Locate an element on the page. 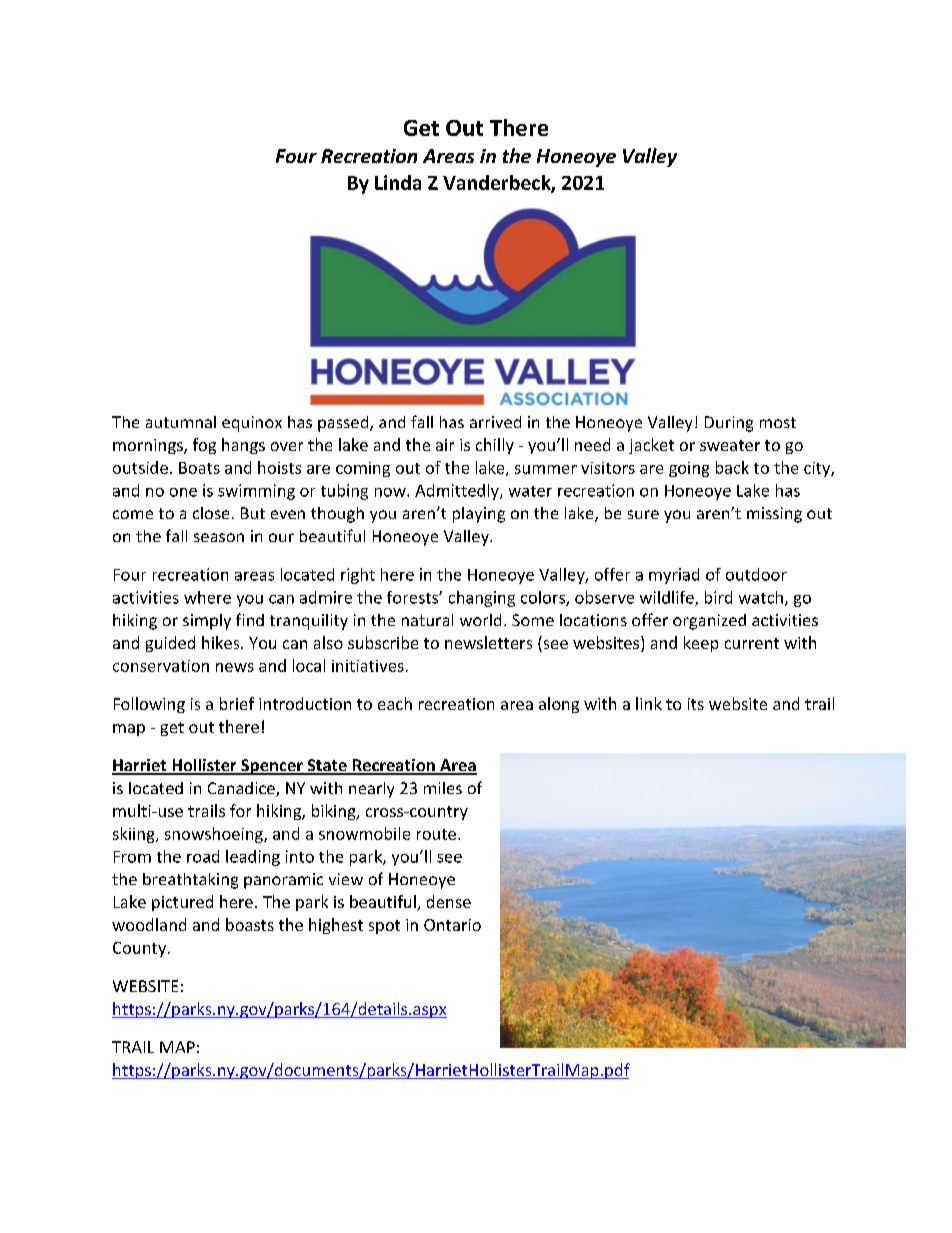 Image resolution: width=952 pixels, height=1233 pixels. autumnal is located at coordinates (181, 422).
